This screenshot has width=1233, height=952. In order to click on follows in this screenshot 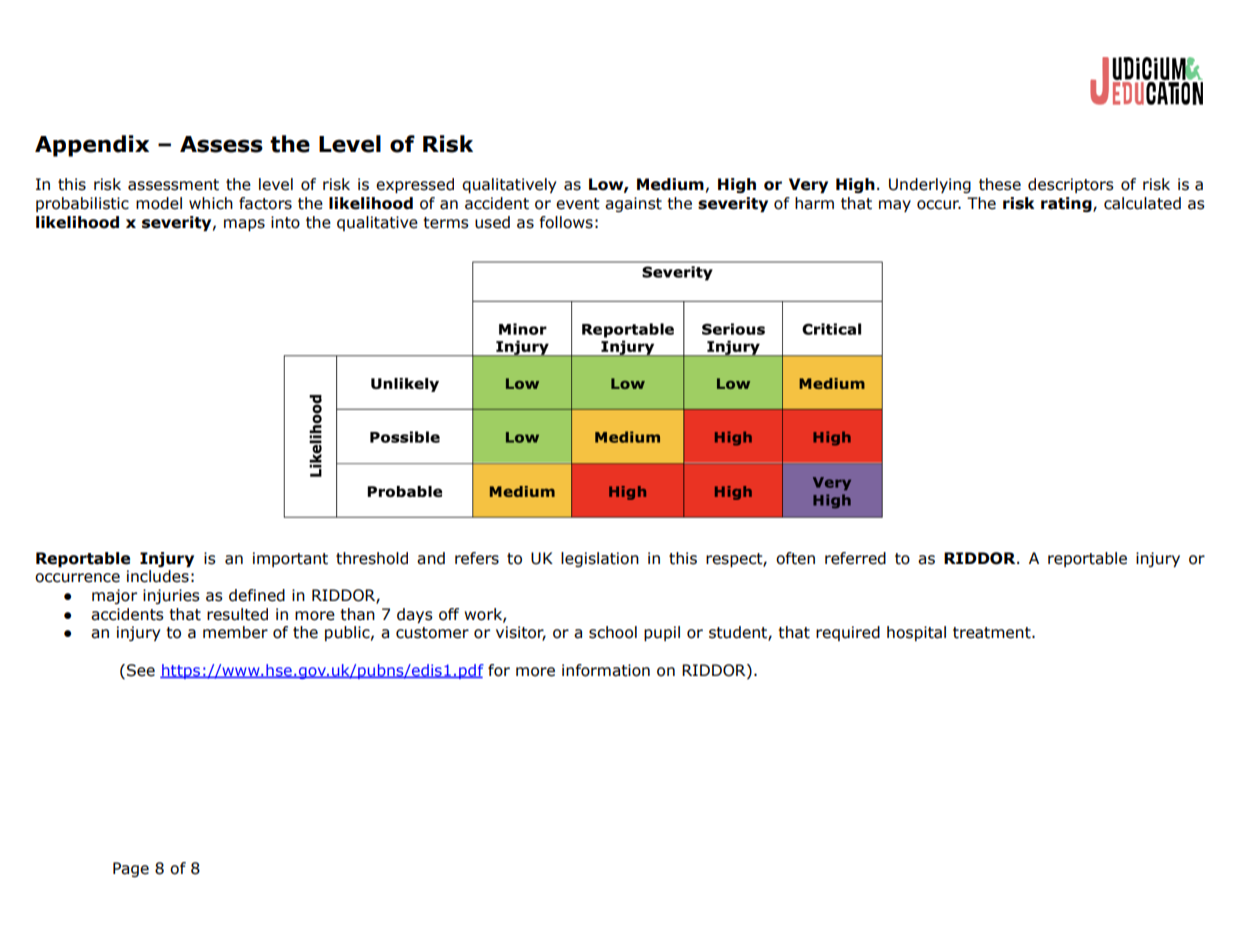, I will do `click(566, 222)`.
